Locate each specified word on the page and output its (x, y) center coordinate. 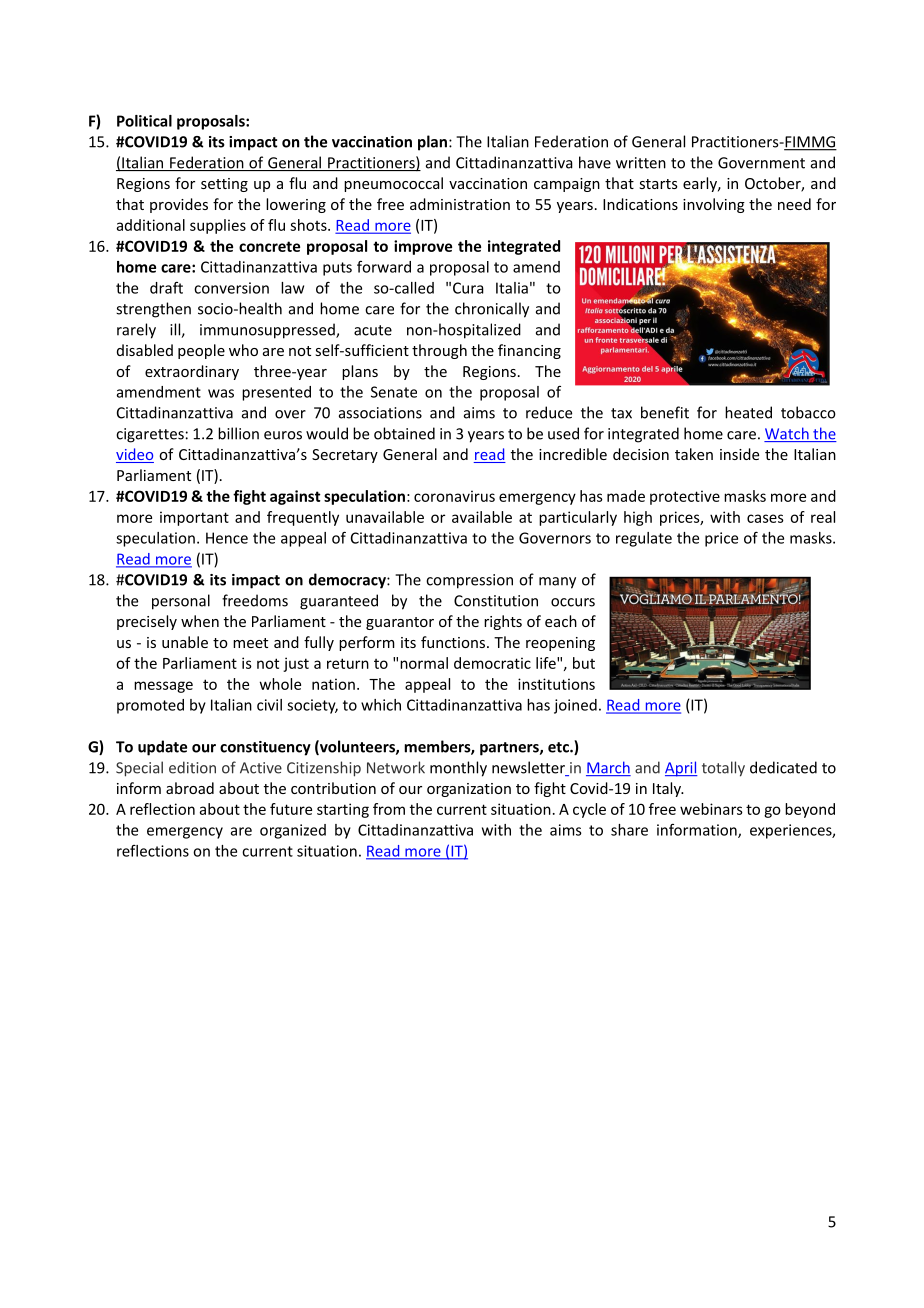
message (163, 687)
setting (224, 185)
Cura (468, 288)
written (641, 163)
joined (575, 706)
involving (714, 205)
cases (765, 518)
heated (748, 412)
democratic (492, 663)
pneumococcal (393, 184)
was (221, 393)
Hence (227, 538)
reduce (549, 412)
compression (469, 581)
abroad (190, 788)
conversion (231, 288)
